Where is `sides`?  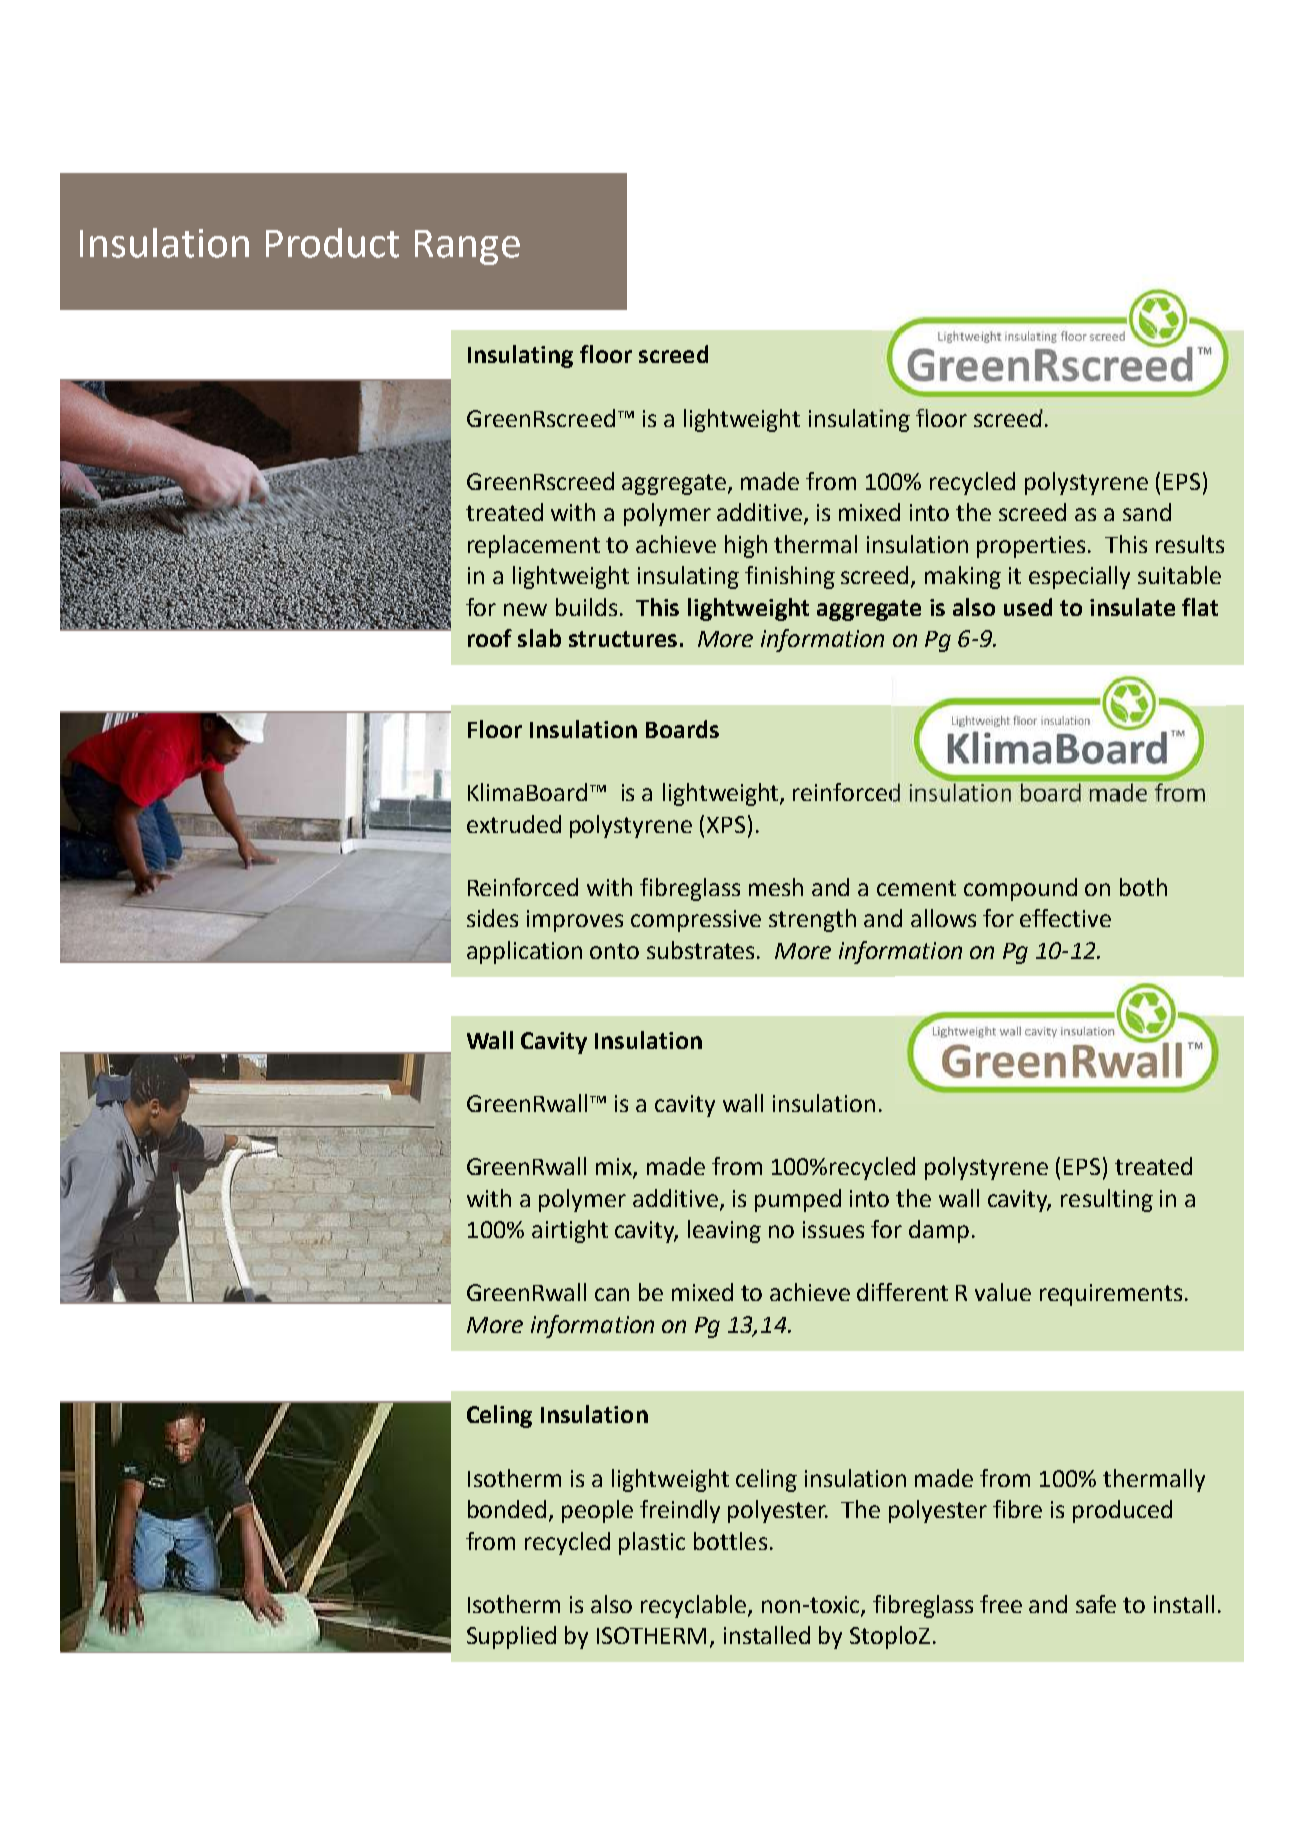 sides is located at coordinates (492, 918).
